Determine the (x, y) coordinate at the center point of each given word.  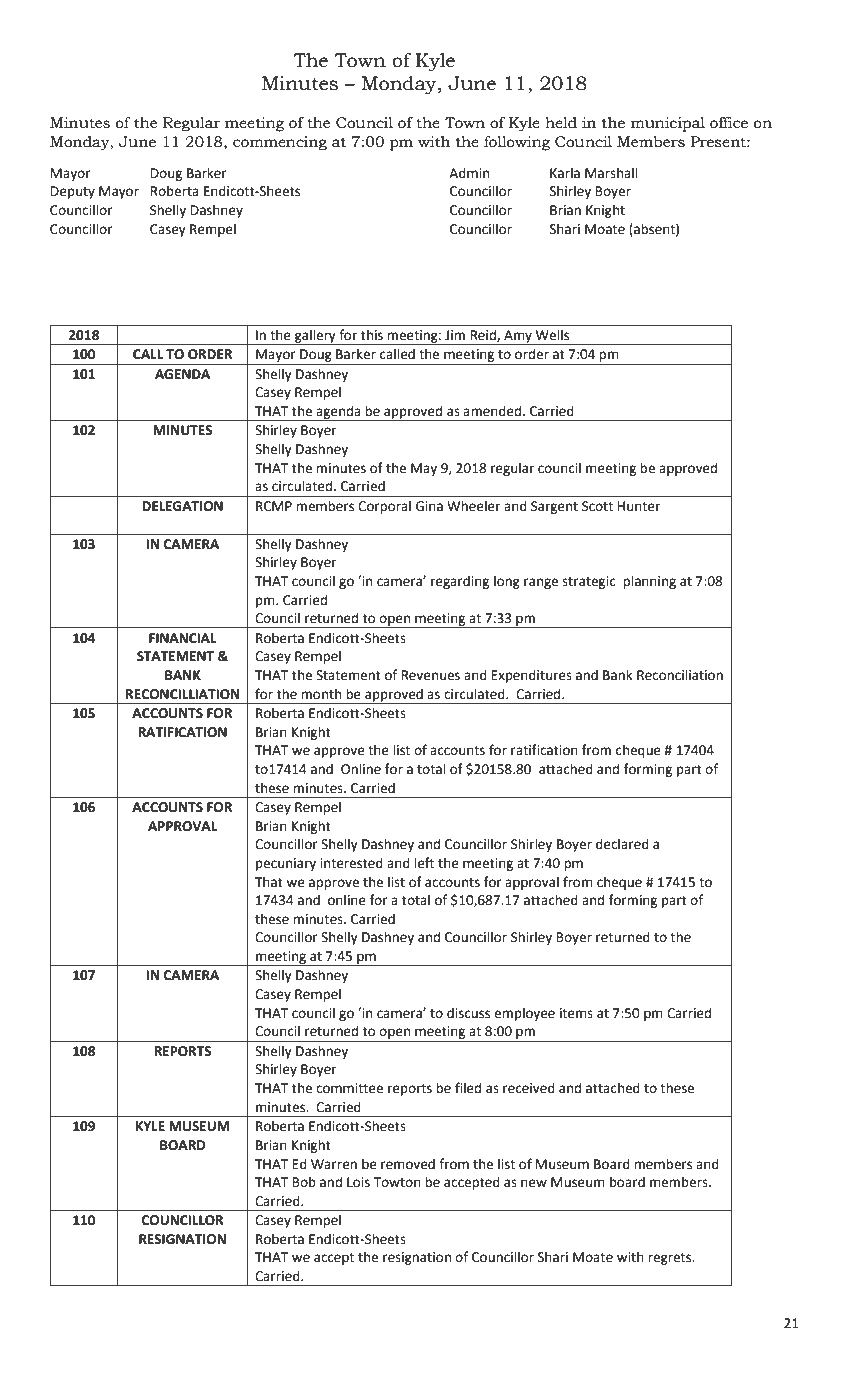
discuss (468, 1013)
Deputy (73, 192)
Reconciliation (680, 675)
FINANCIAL (183, 638)
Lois (358, 1182)
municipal (668, 124)
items (576, 1013)
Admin (469, 173)
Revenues (431, 675)
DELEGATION (182, 506)
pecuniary (286, 864)
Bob (304, 1182)
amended (492, 411)
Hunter (639, 506)
